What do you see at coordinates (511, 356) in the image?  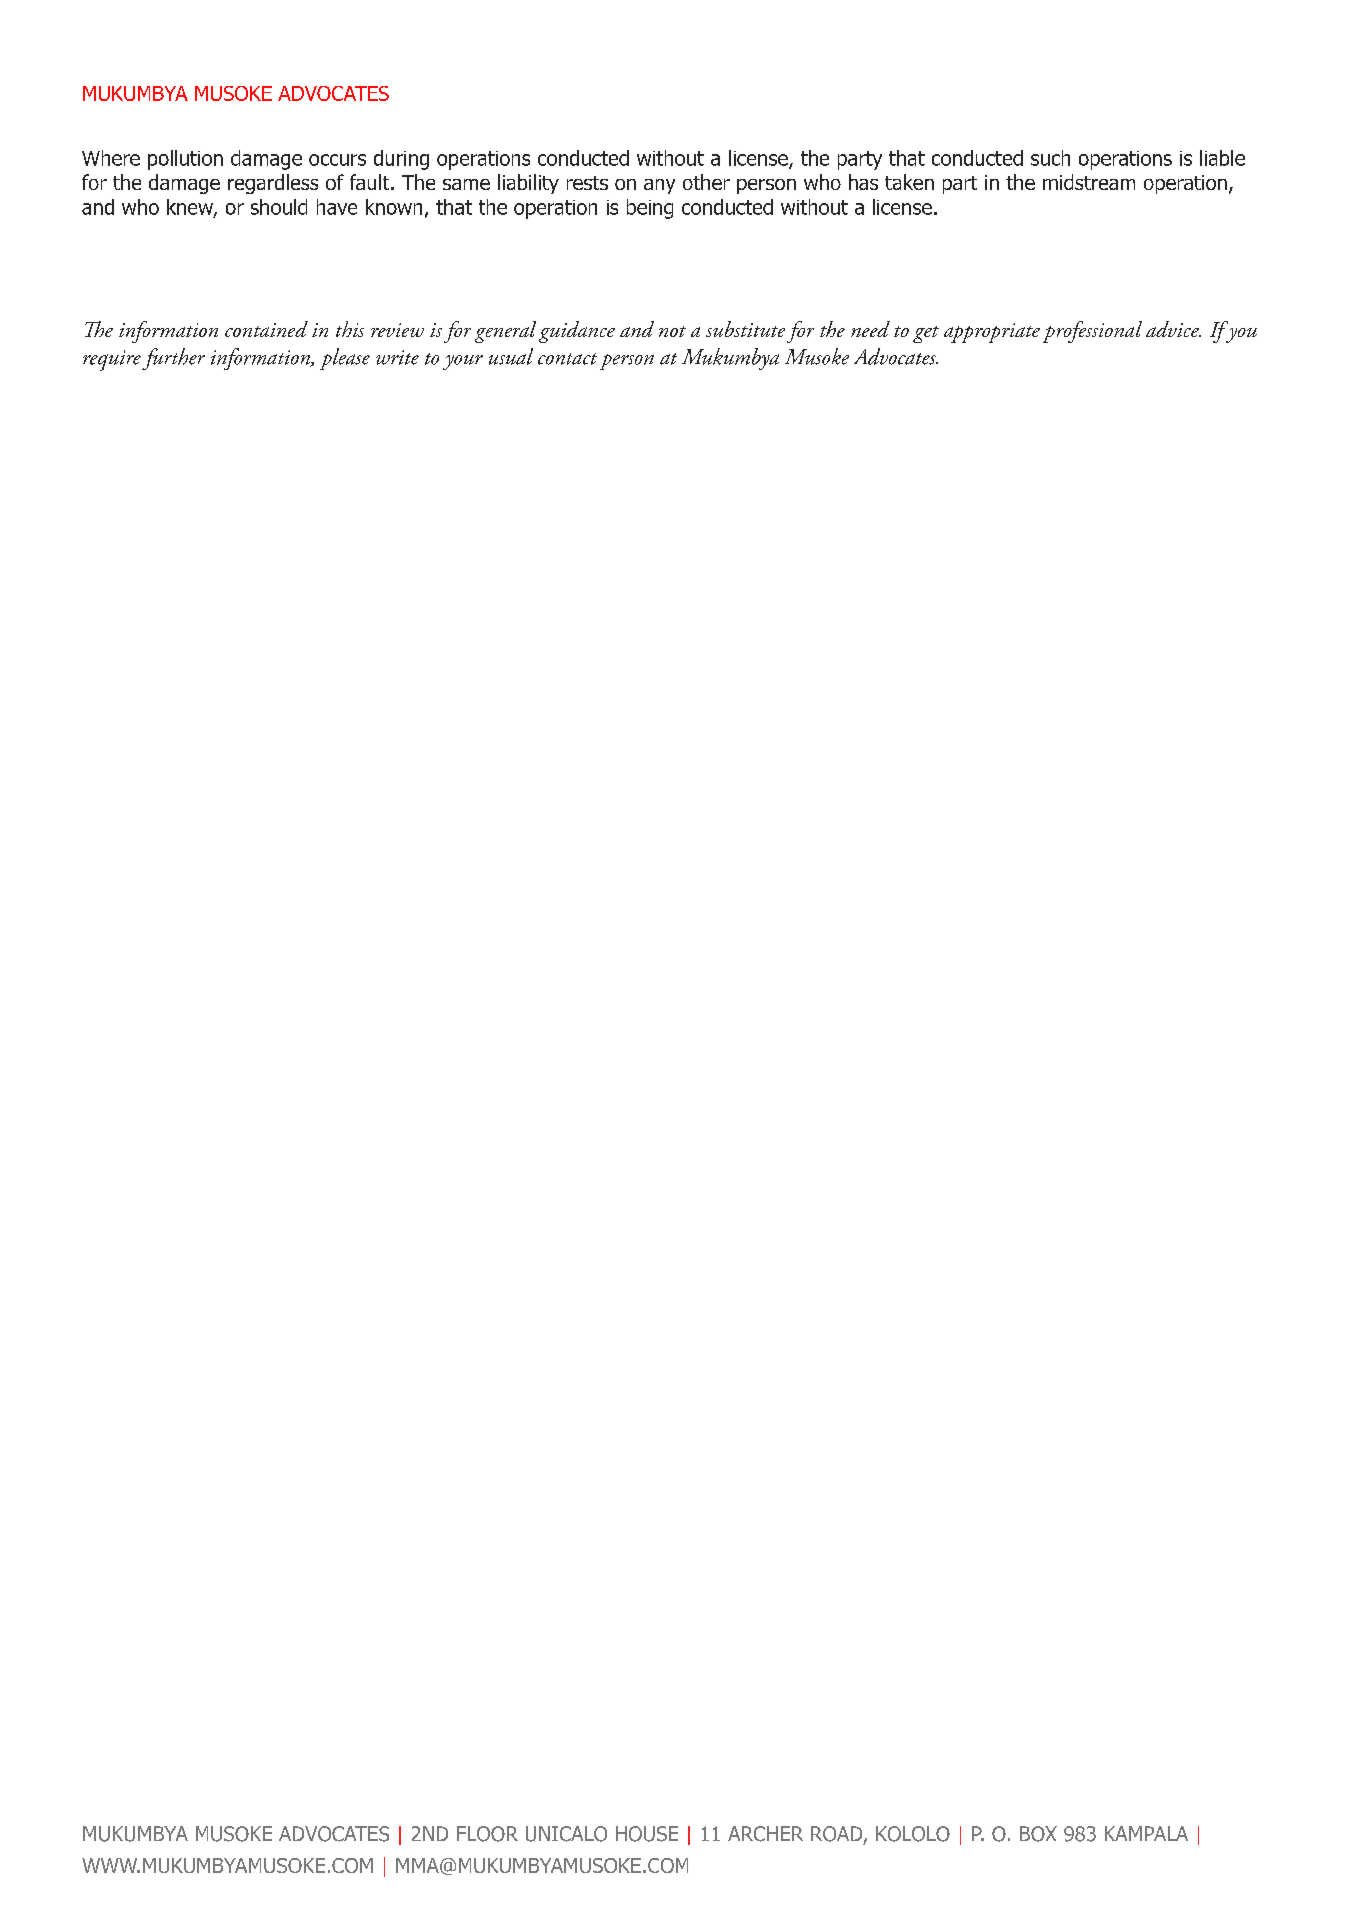 I see `usual` at bounding box center [511, 356].
